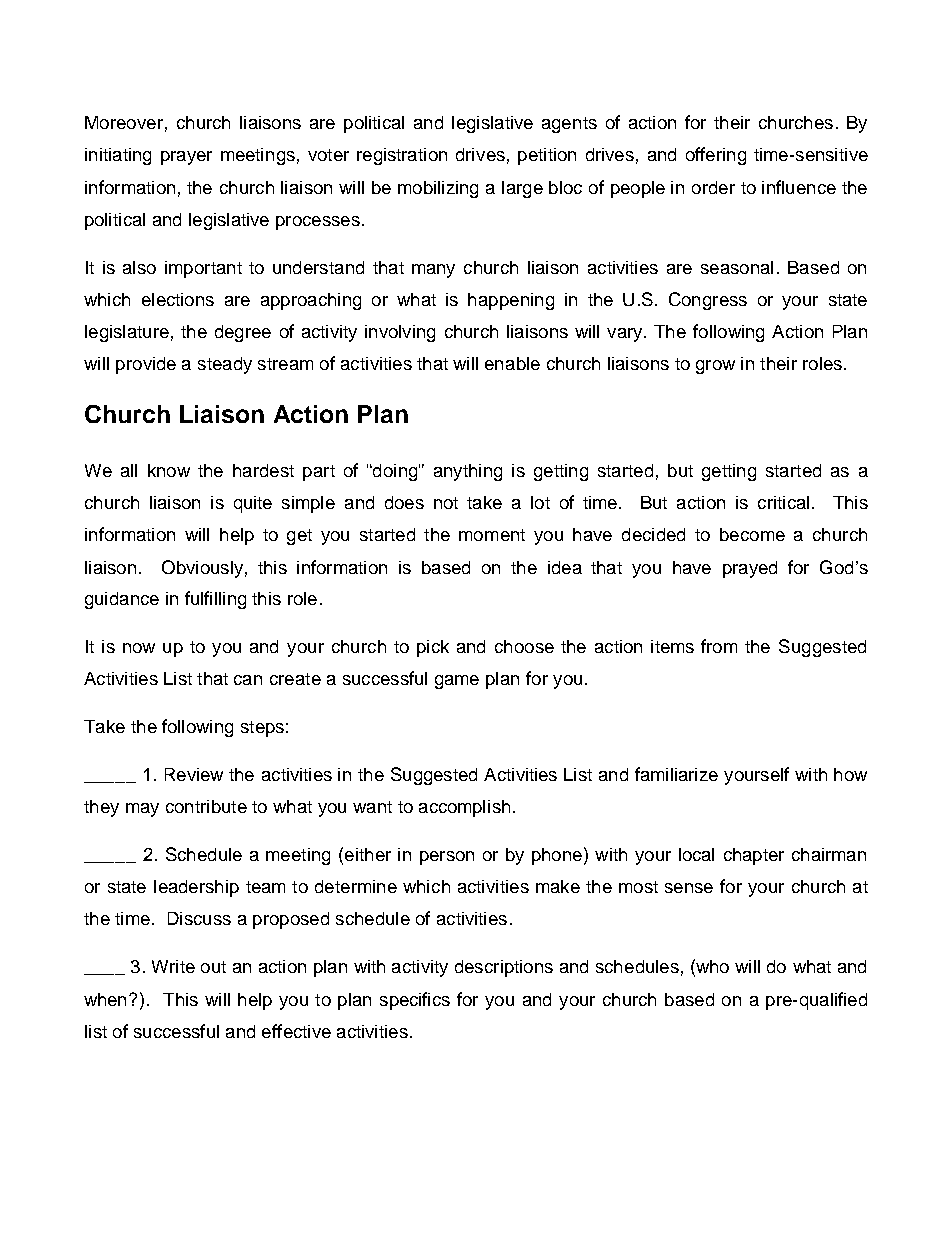 The width and height of the screenshot is (952, 1233). I want to click on Write, so click(173, 966).
